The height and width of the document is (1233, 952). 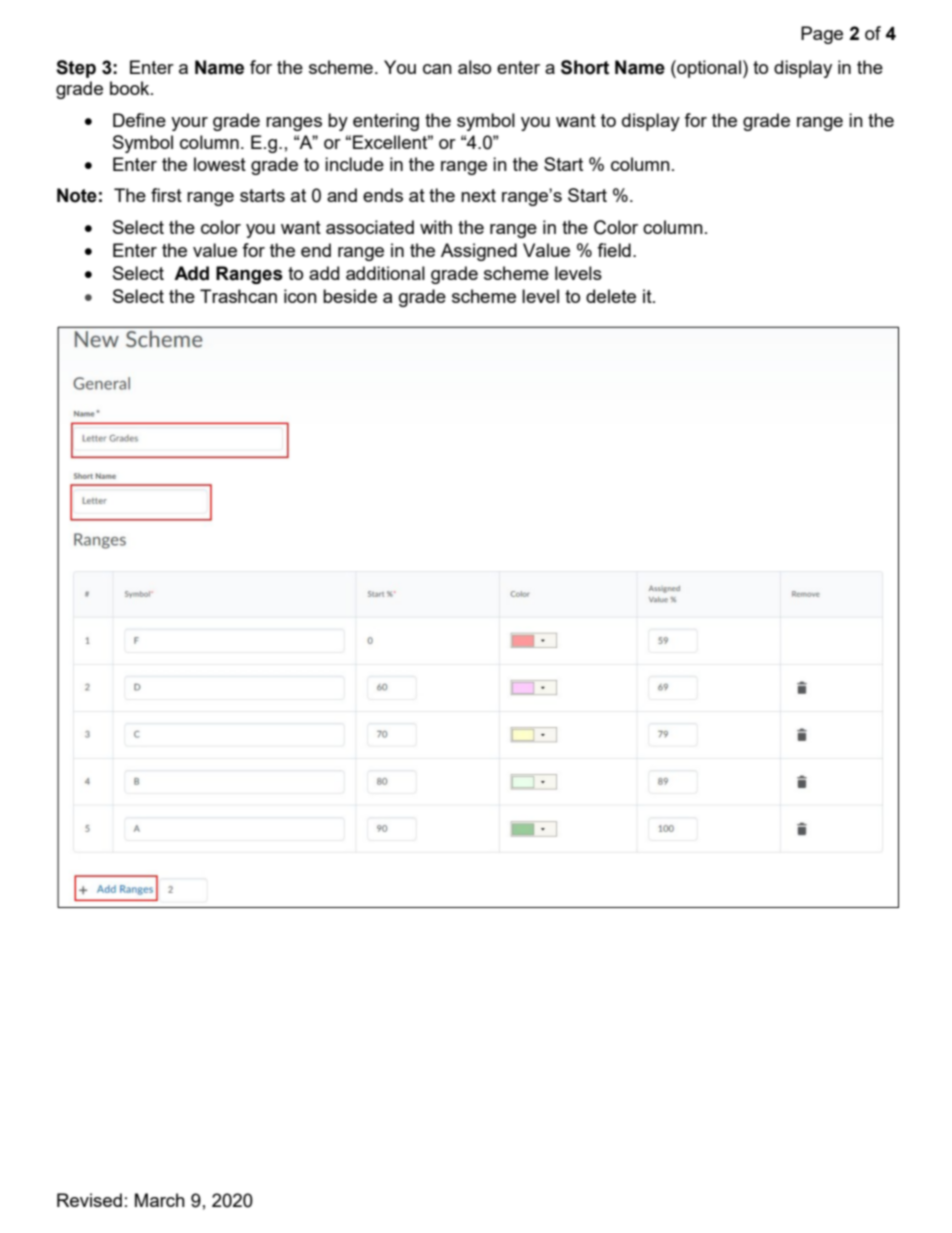 I want to click on beside, so click(x=350, y=296).
